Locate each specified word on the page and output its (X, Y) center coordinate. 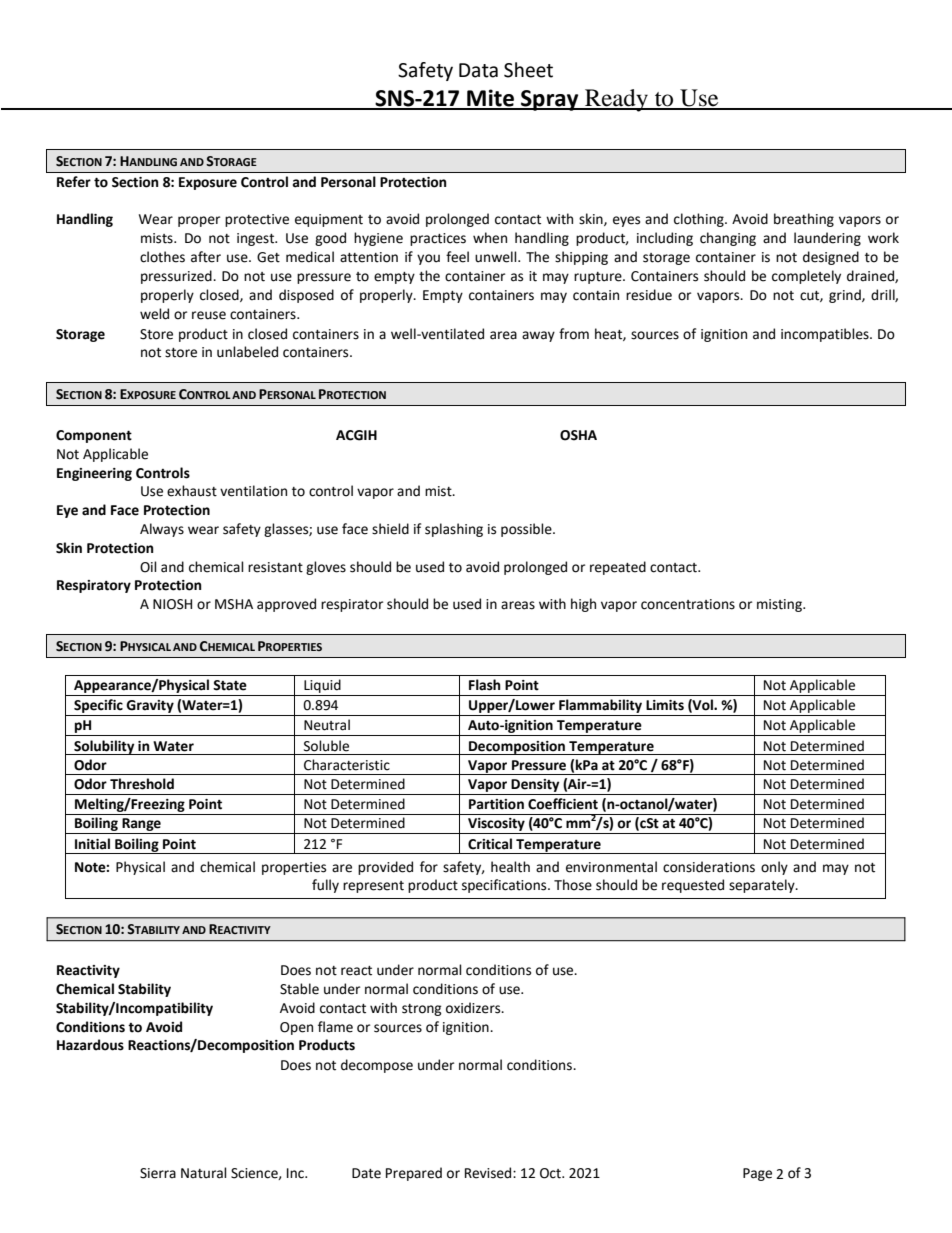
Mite (490, 99)
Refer (74, 182)
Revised (489, 1173)
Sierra (158, 1173)
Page (757, 1174)
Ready (616, 100)
